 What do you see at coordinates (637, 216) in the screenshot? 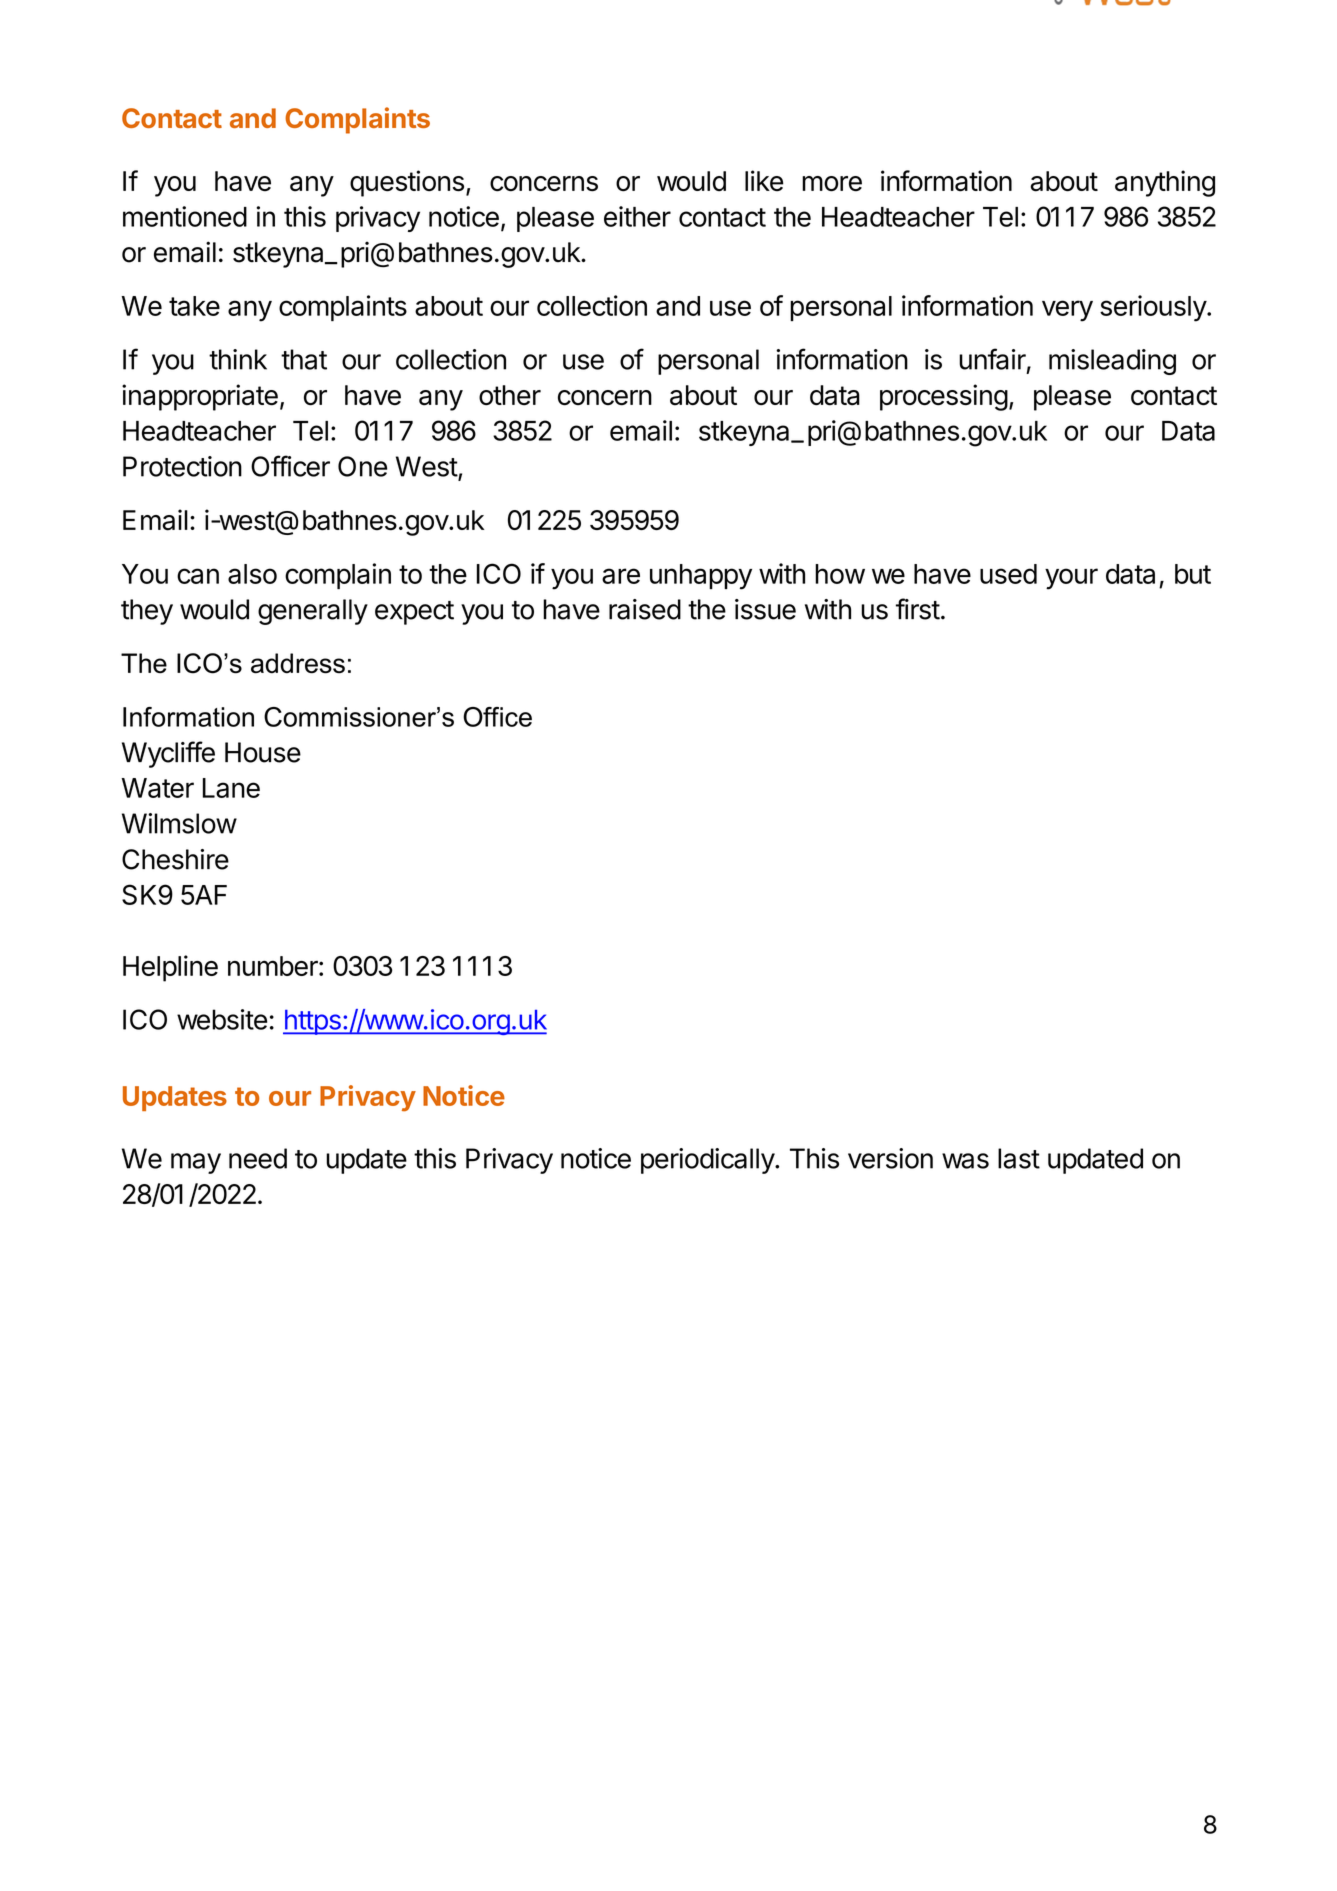
I see `either` at bounding box center [637, 216].
